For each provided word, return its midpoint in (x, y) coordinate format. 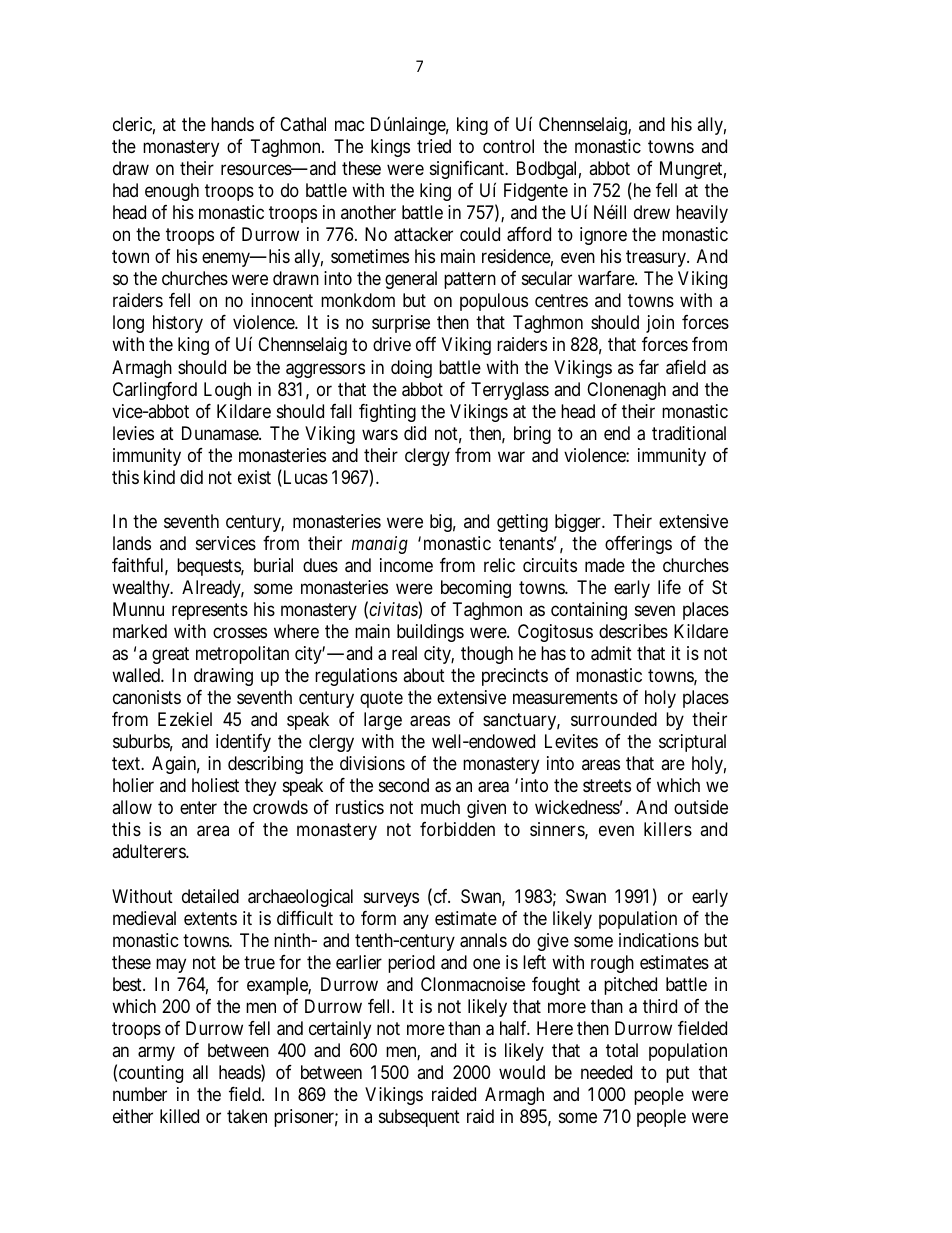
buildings (430, 633)
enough (172, 192)
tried (434, 146)
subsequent (419, 1118)
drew (652, 212)
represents (210, 611)
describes (633, 631)
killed (179, 1116)
